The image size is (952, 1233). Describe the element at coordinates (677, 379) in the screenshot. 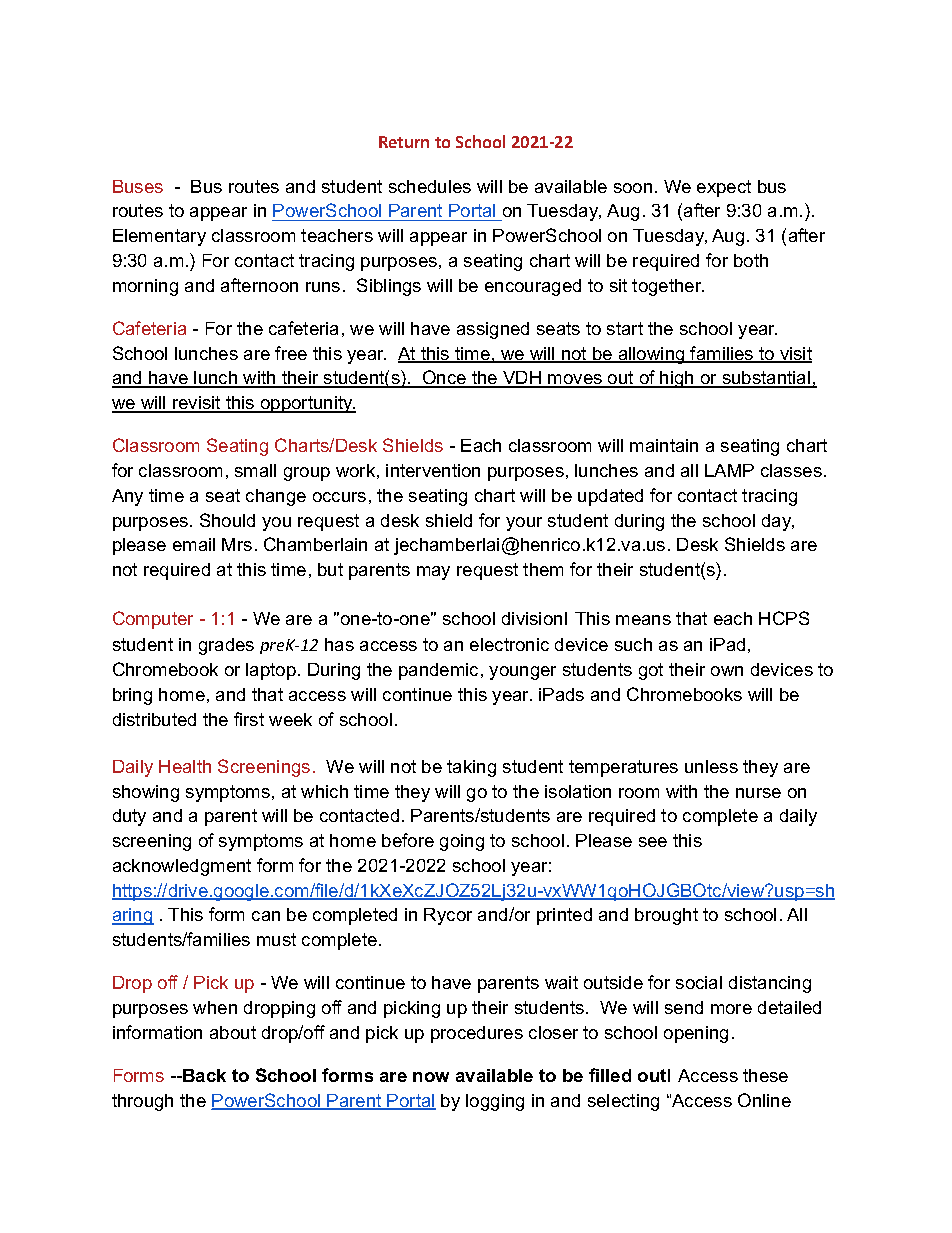

I see `high` at that location.
